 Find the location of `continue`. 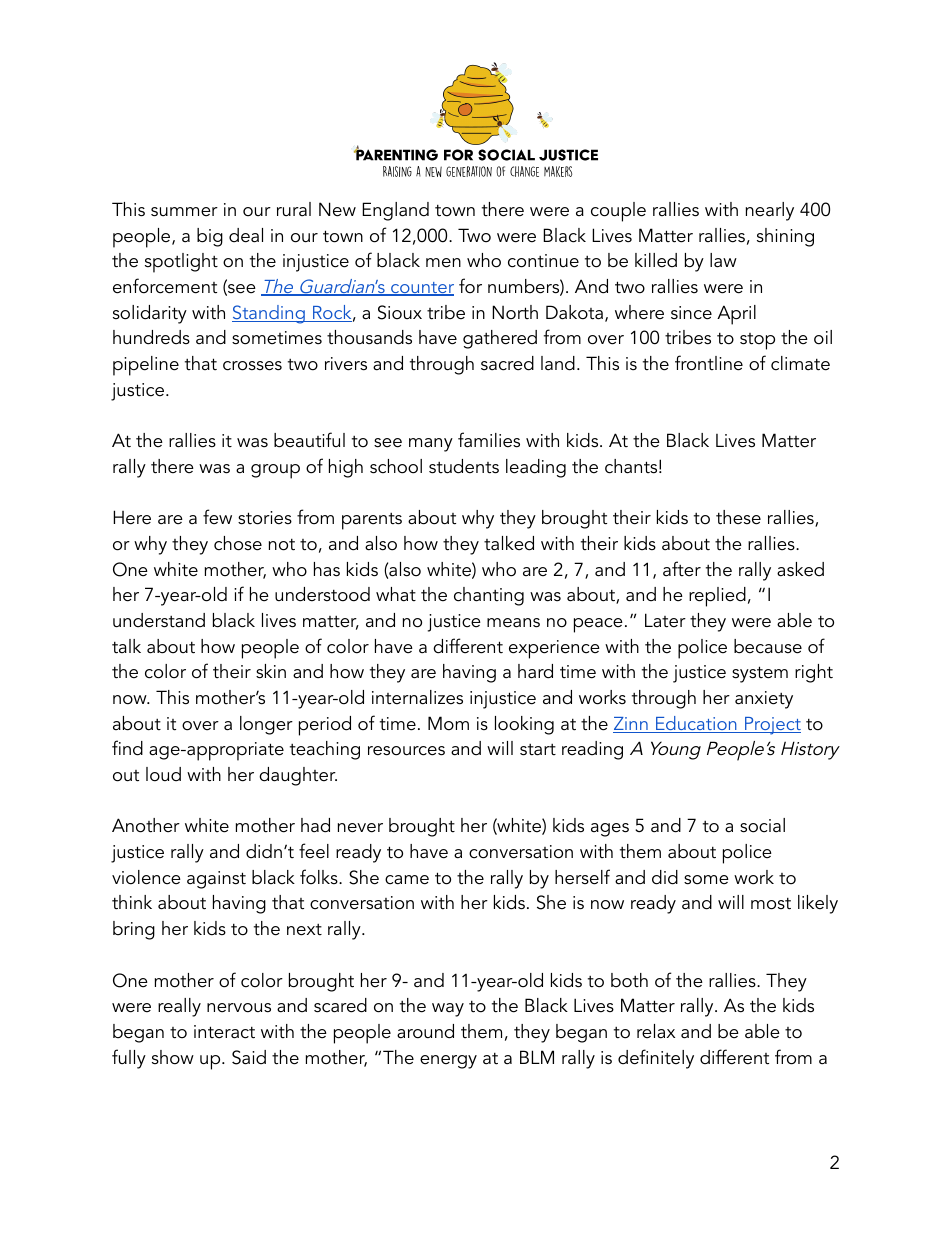

continue is located at coordinates (543, 261).
